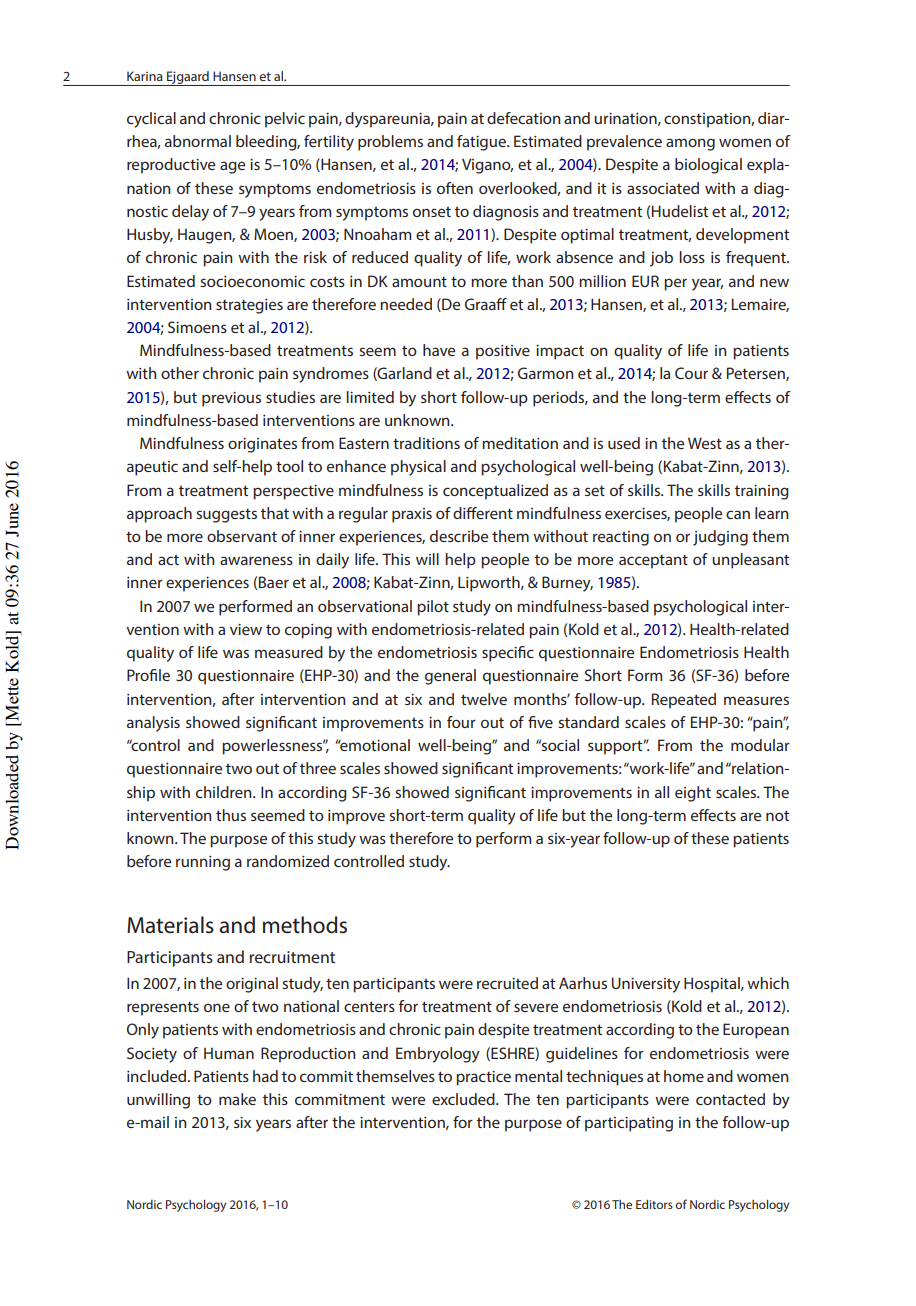 The width and height of the document is (916, 1306). What do you see at coordinates (690, 144) in the document?
I see `among` at bounding box center [690, 144].
